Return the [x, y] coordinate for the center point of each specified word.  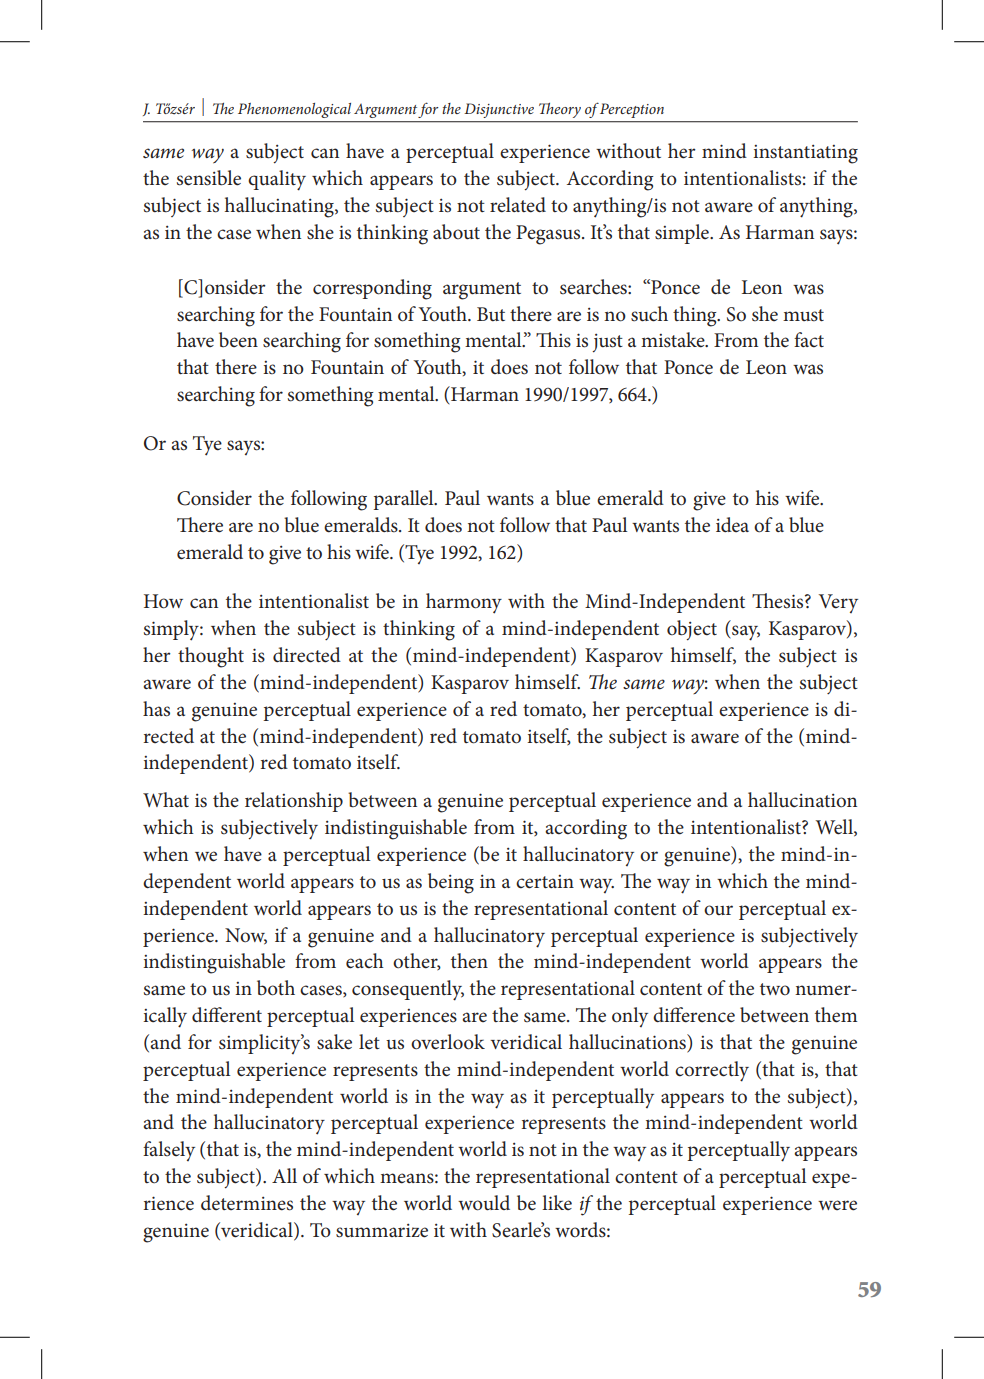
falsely [169, 1151]
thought [211, 657]
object [692, 630]
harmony [464, 603]
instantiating [805, 154]
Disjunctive [499, 110]
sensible [209, 178]
